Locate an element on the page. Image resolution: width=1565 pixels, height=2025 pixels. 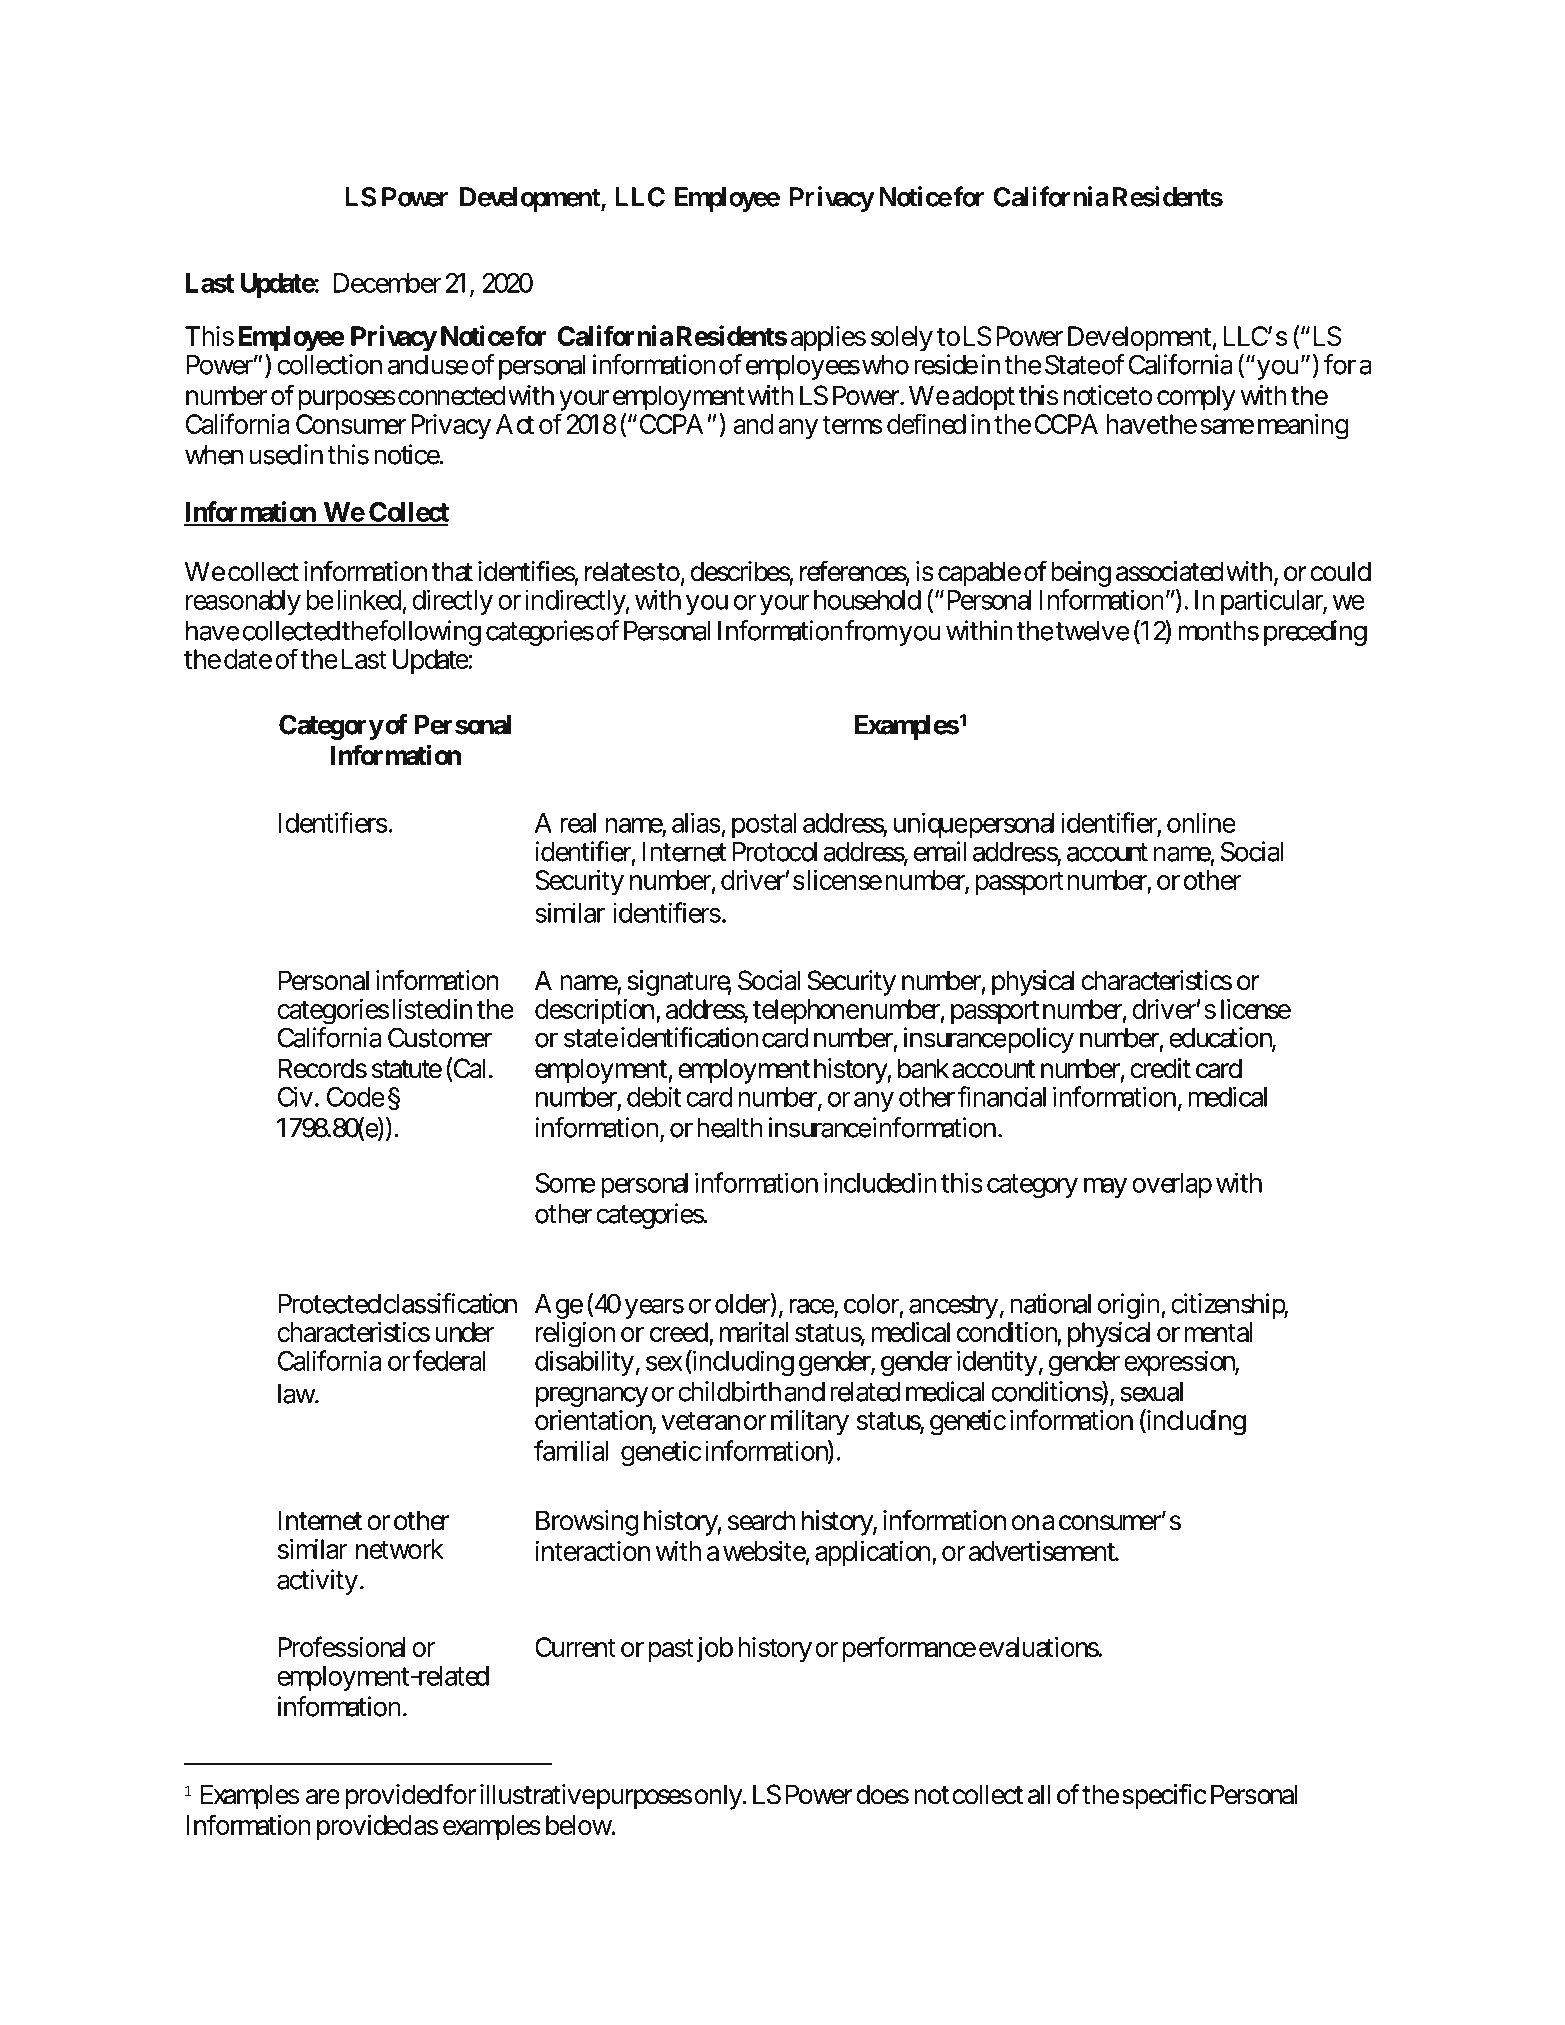
all is located at coordinates (1039, 1794).
